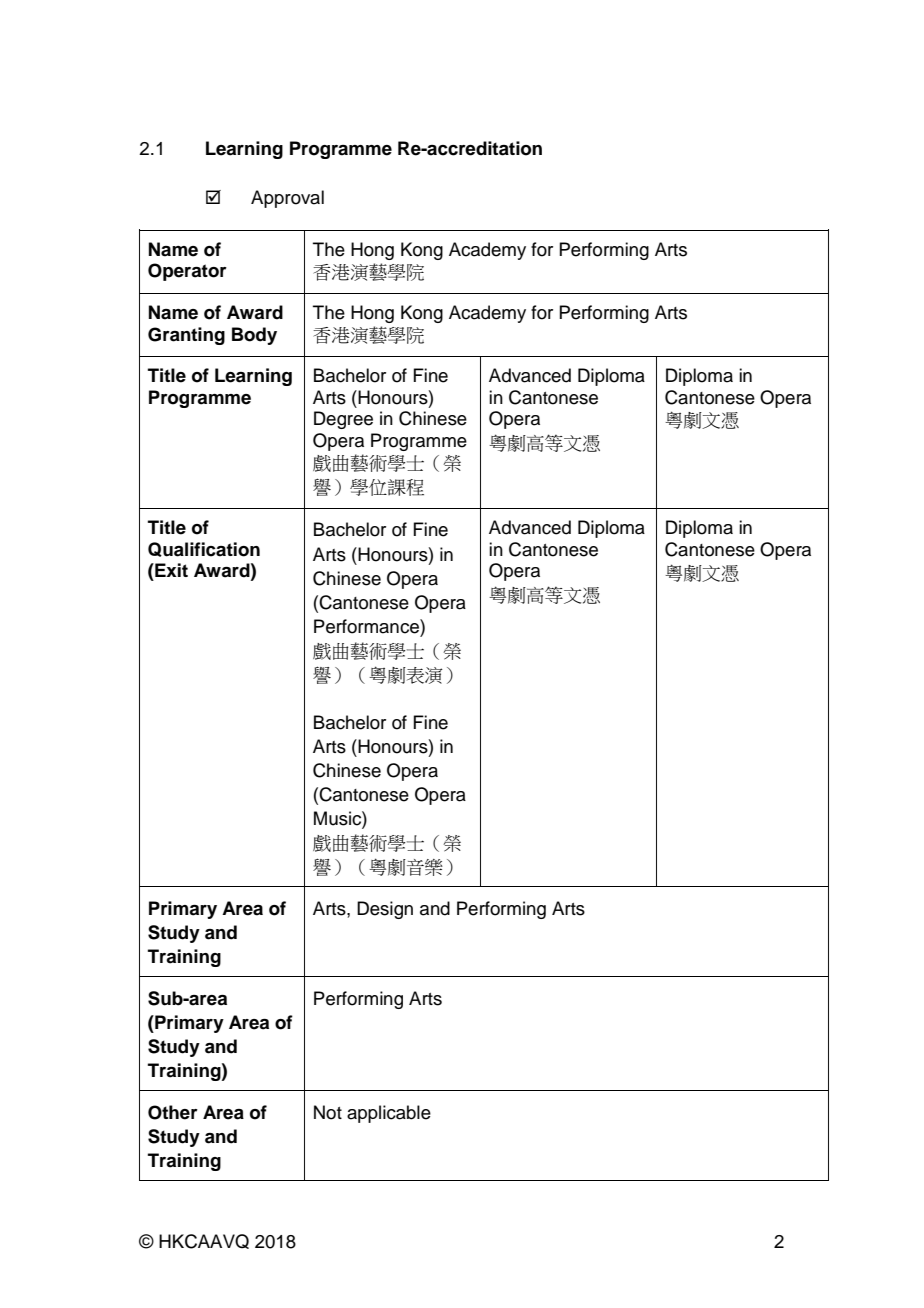 This screenshot has width=924, height=1308. I want to click on Design, so click(385, 910).
